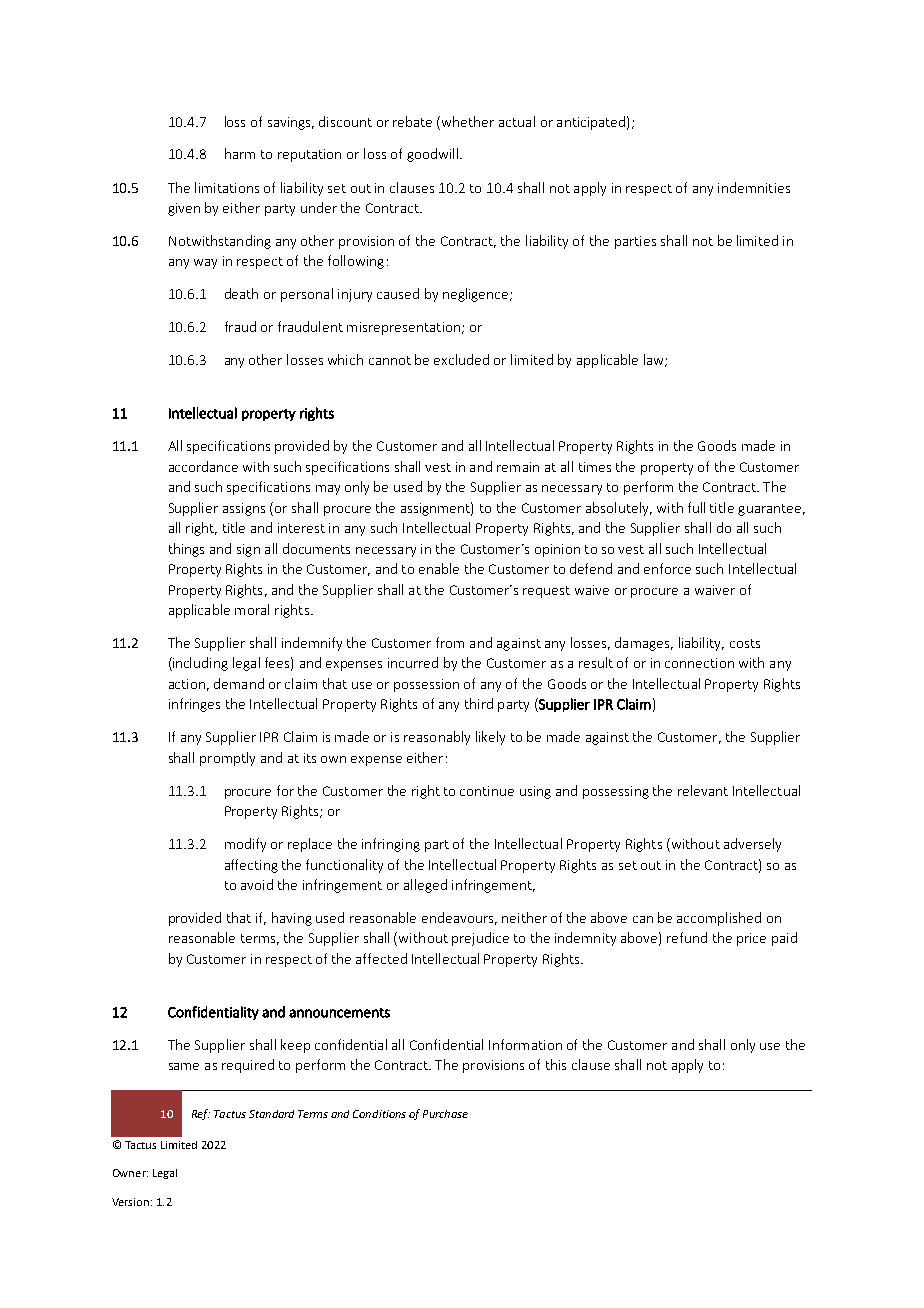  What do you see at coordinates (468, 121) in the document?
I see `whether` at bounding box center [468, 121].
